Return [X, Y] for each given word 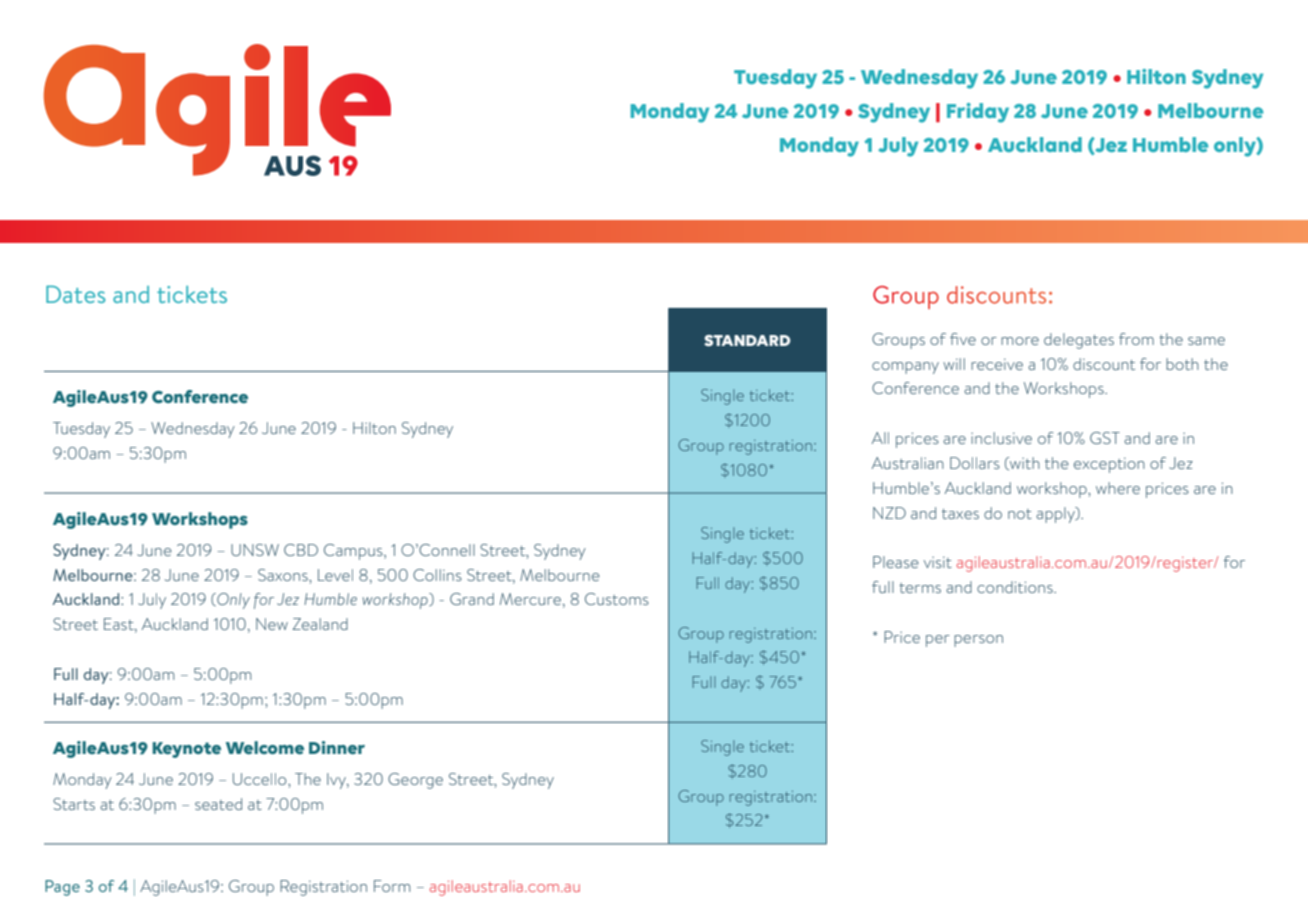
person [978, 641]
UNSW [255, 550]
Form [392, 886]
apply [1056, 515]
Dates [75, 294]
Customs [617, 599]
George [415, 781]
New [272, 624]
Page [62, 888]
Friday [978, 113]
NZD [889, 513]
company [905, 368]
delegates [1079, 341]
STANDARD [747, 340]
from [1136, 339]
